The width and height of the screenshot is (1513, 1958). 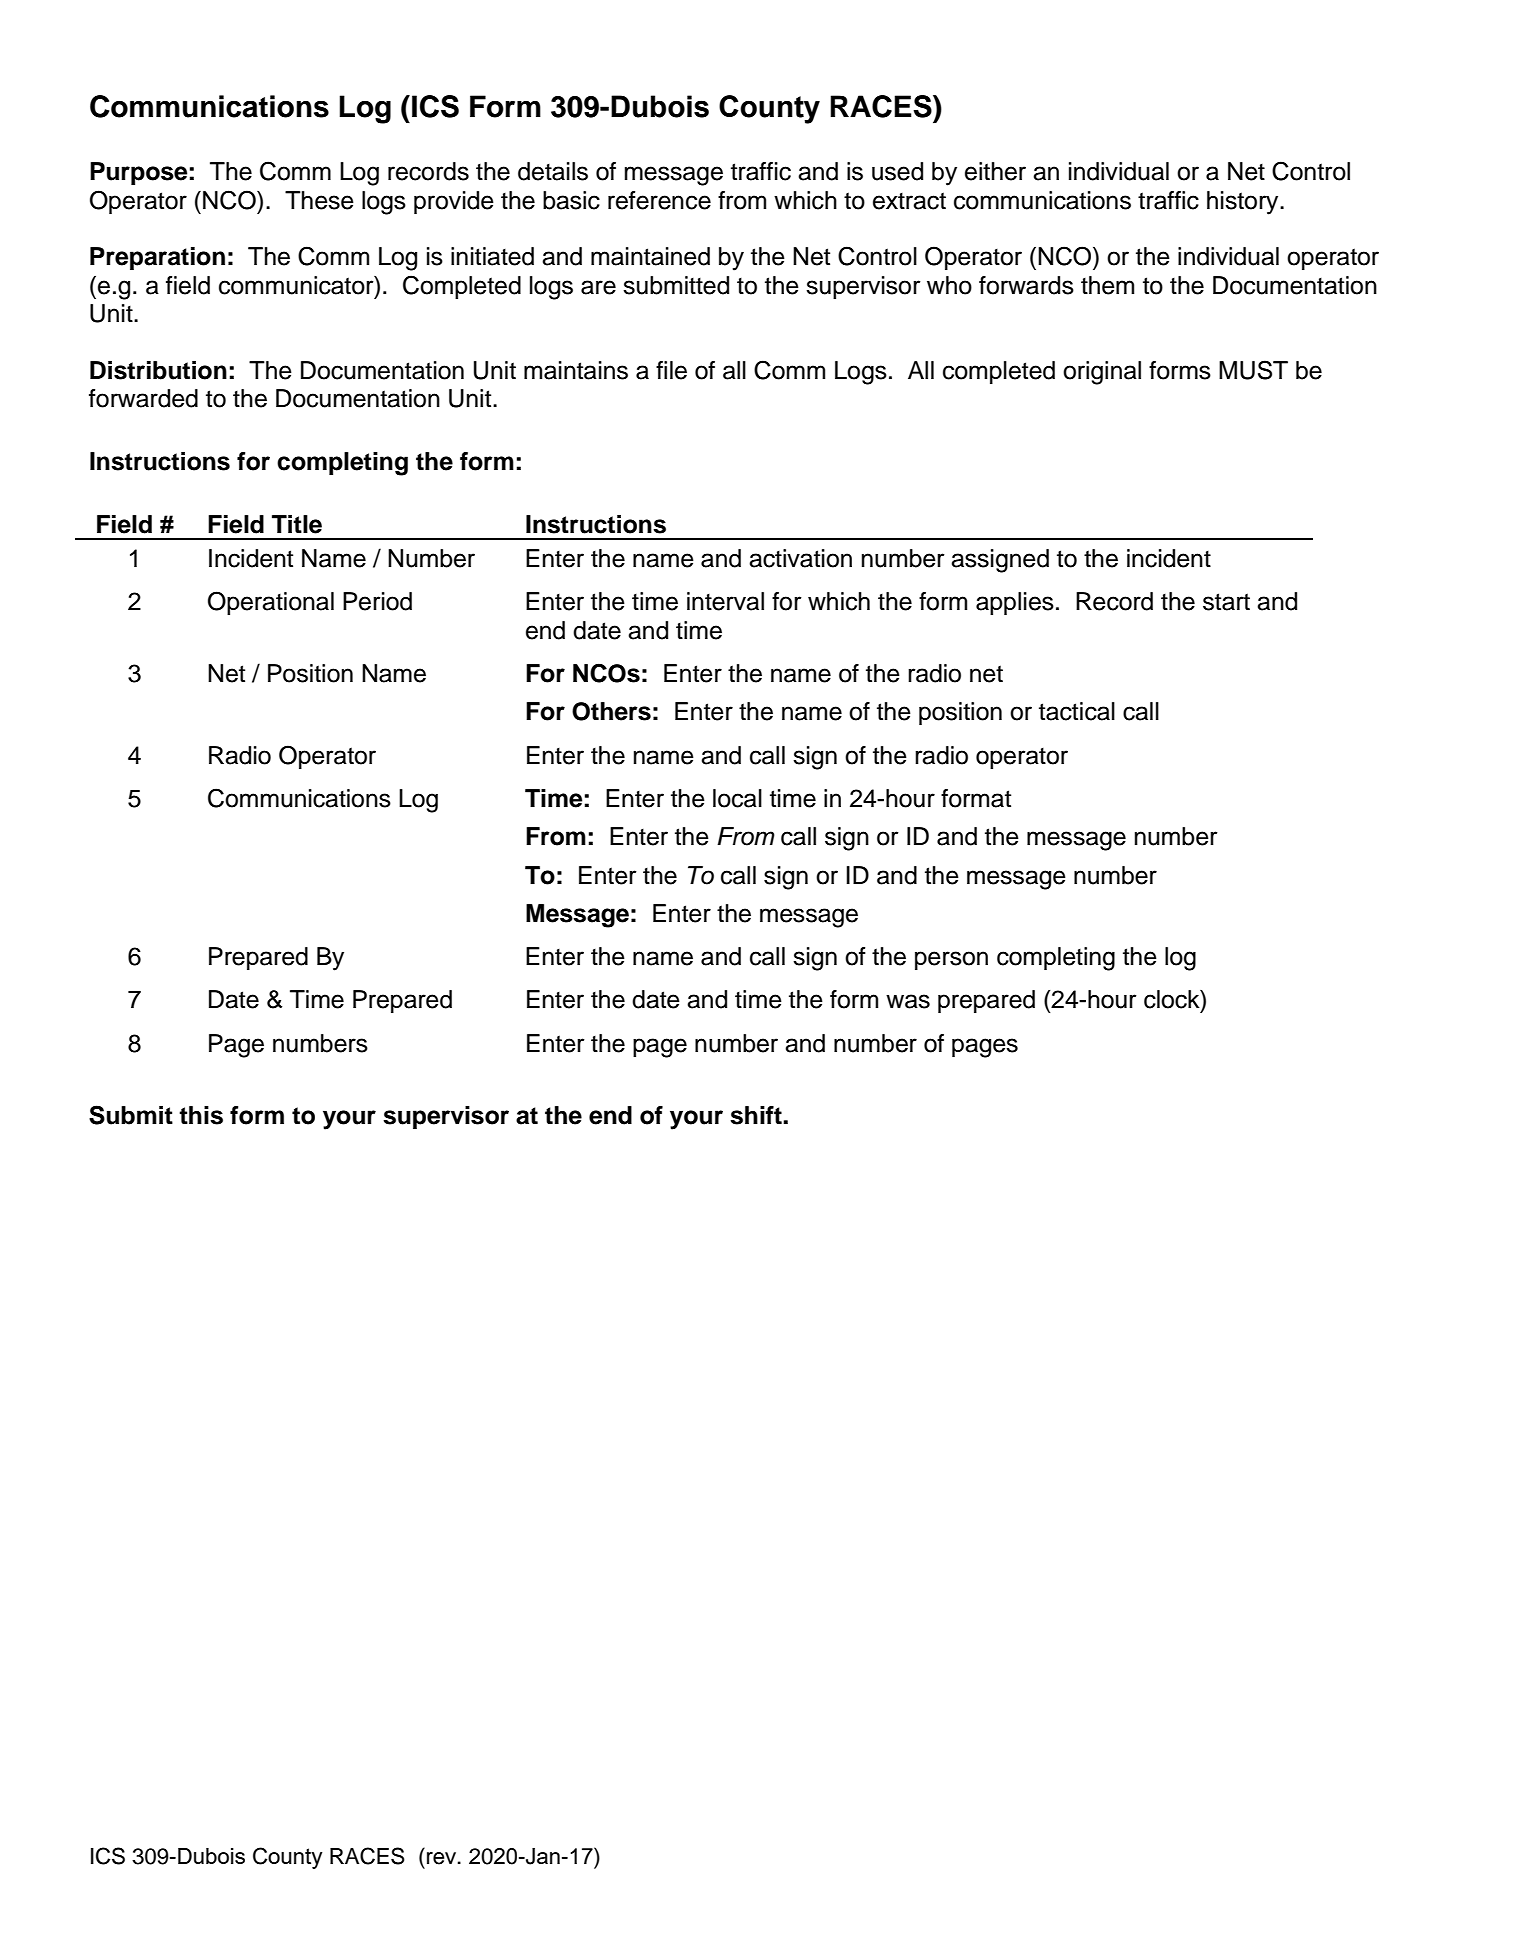 What do you see at coordinates (271, 603) in the screenshot?
I see `Operational` at bounding box center [271, 603].
